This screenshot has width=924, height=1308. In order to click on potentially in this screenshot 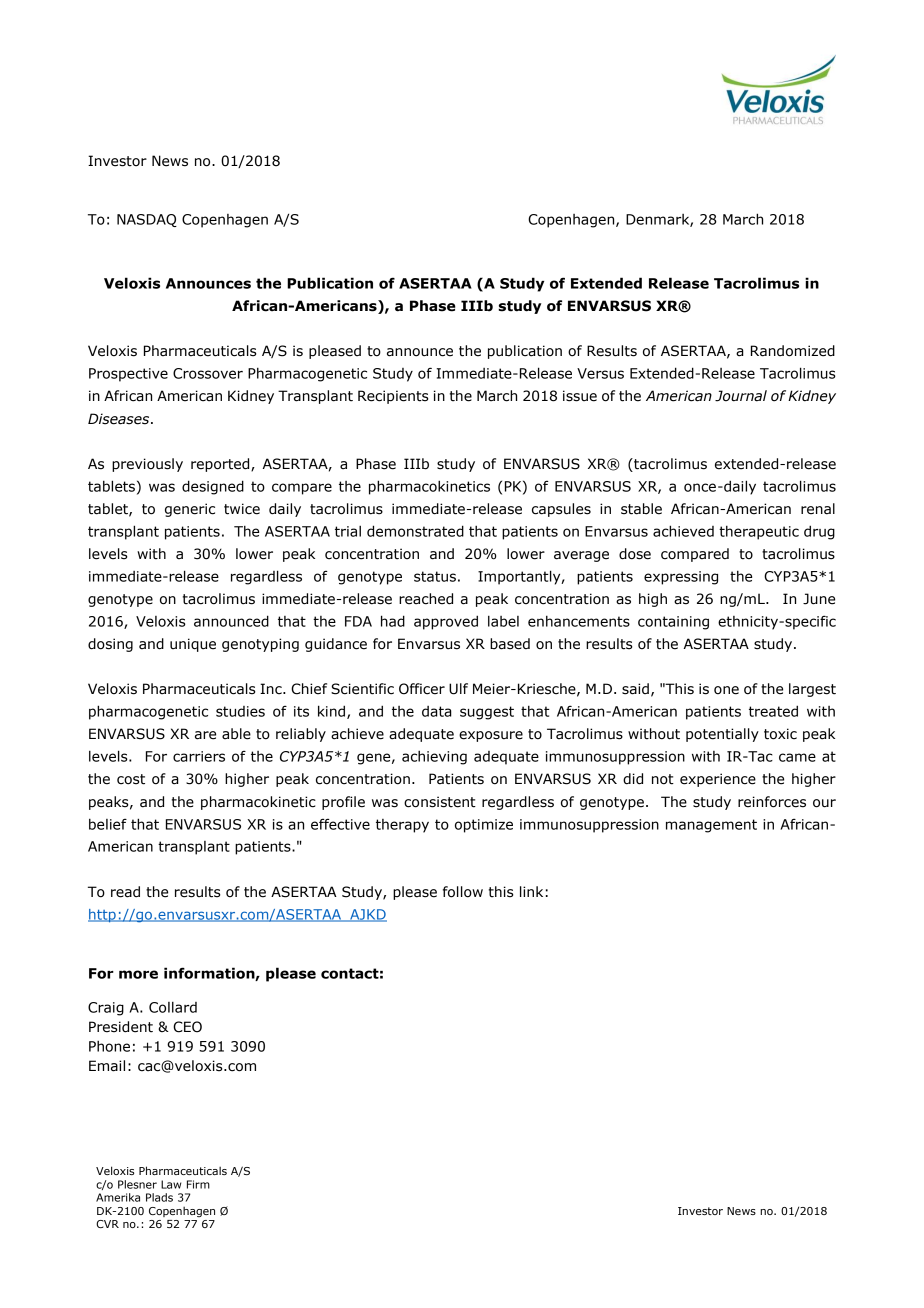, I will do `click(722, 735)`.
